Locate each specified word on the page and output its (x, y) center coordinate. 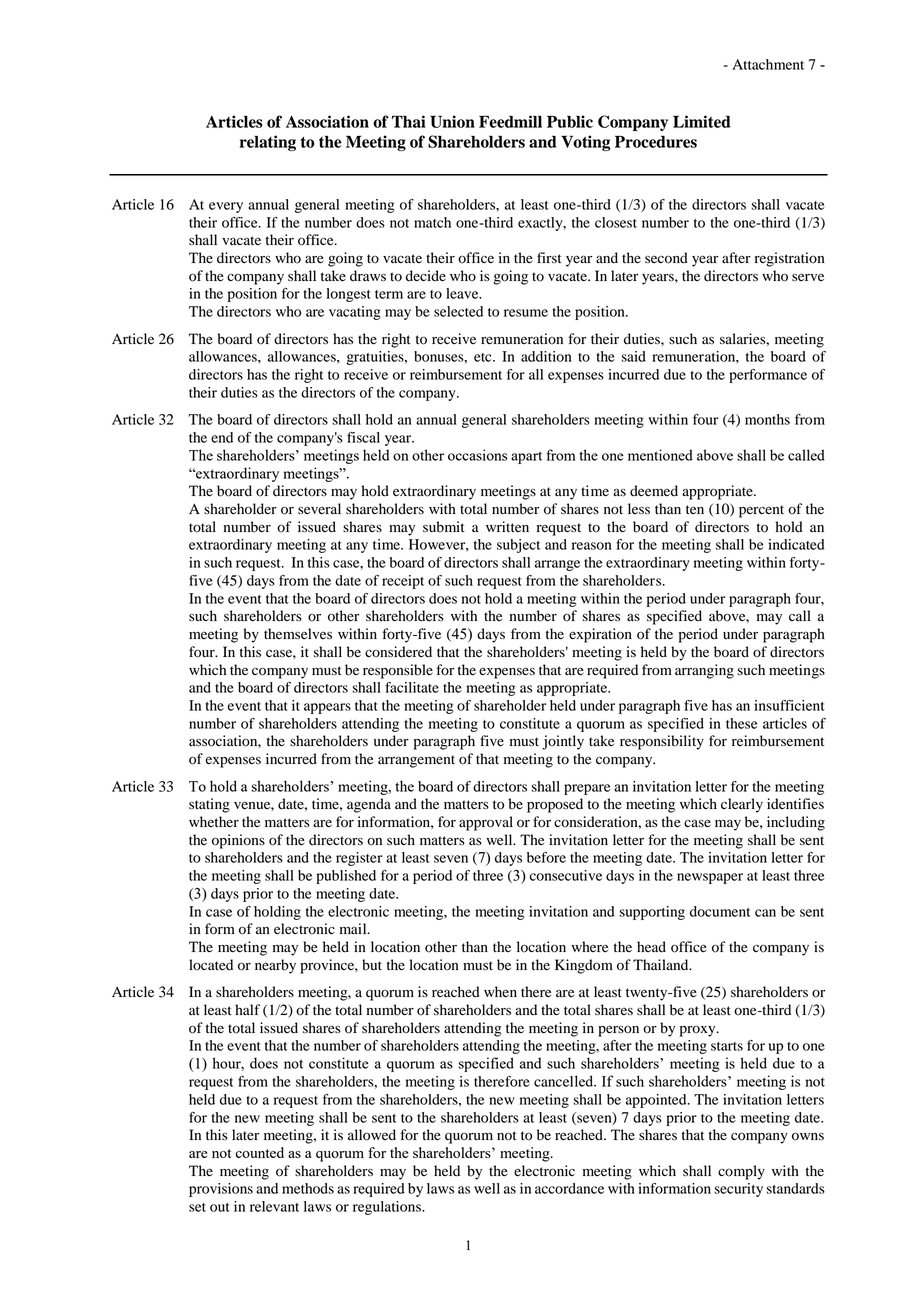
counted (259, 1152)
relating (268, 143)
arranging (704, 671)
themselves (298, 633)
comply (741, 1172)
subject (518, 546)
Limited (702, 121)
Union (452, 121)
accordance (569, 1188)
